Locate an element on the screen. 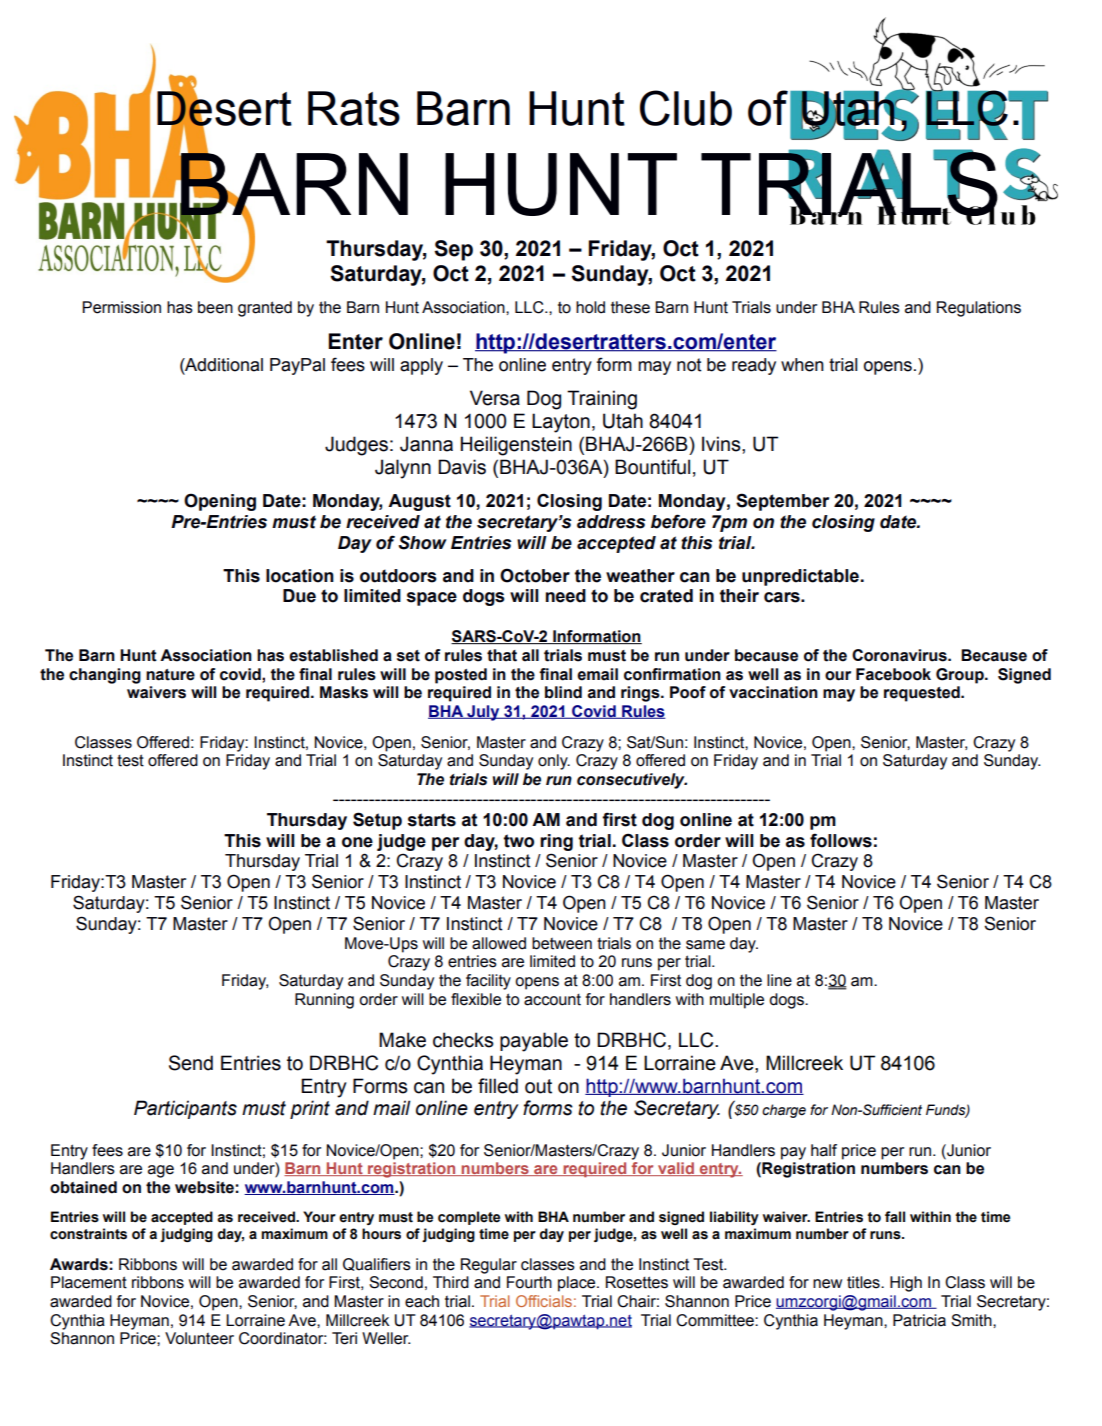 The height and width of the screenshot is (1426, 1102). when is located at coordinates (802, 365).
